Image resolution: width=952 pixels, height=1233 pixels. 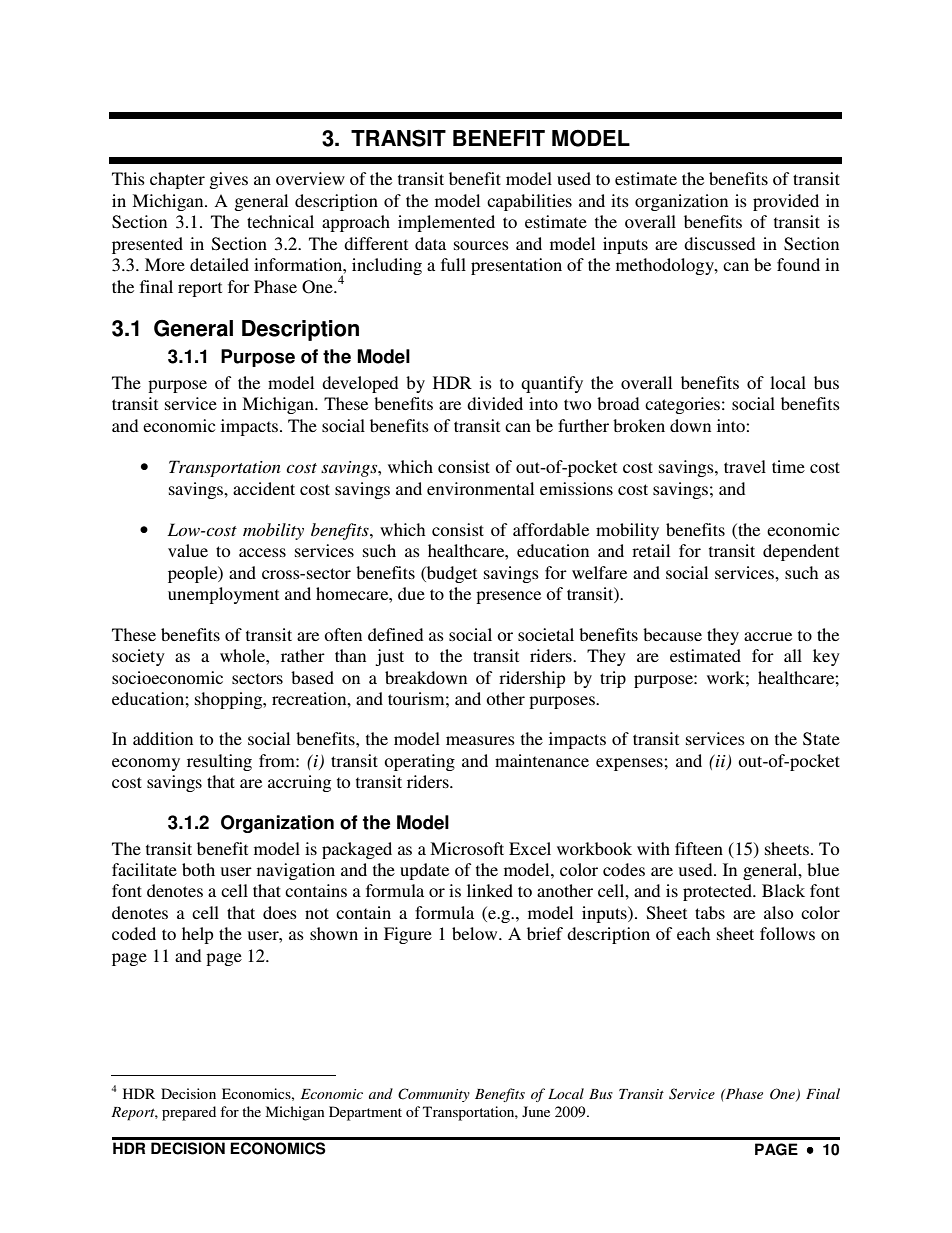 I want to click on societal, so click(x=546, y=634).
